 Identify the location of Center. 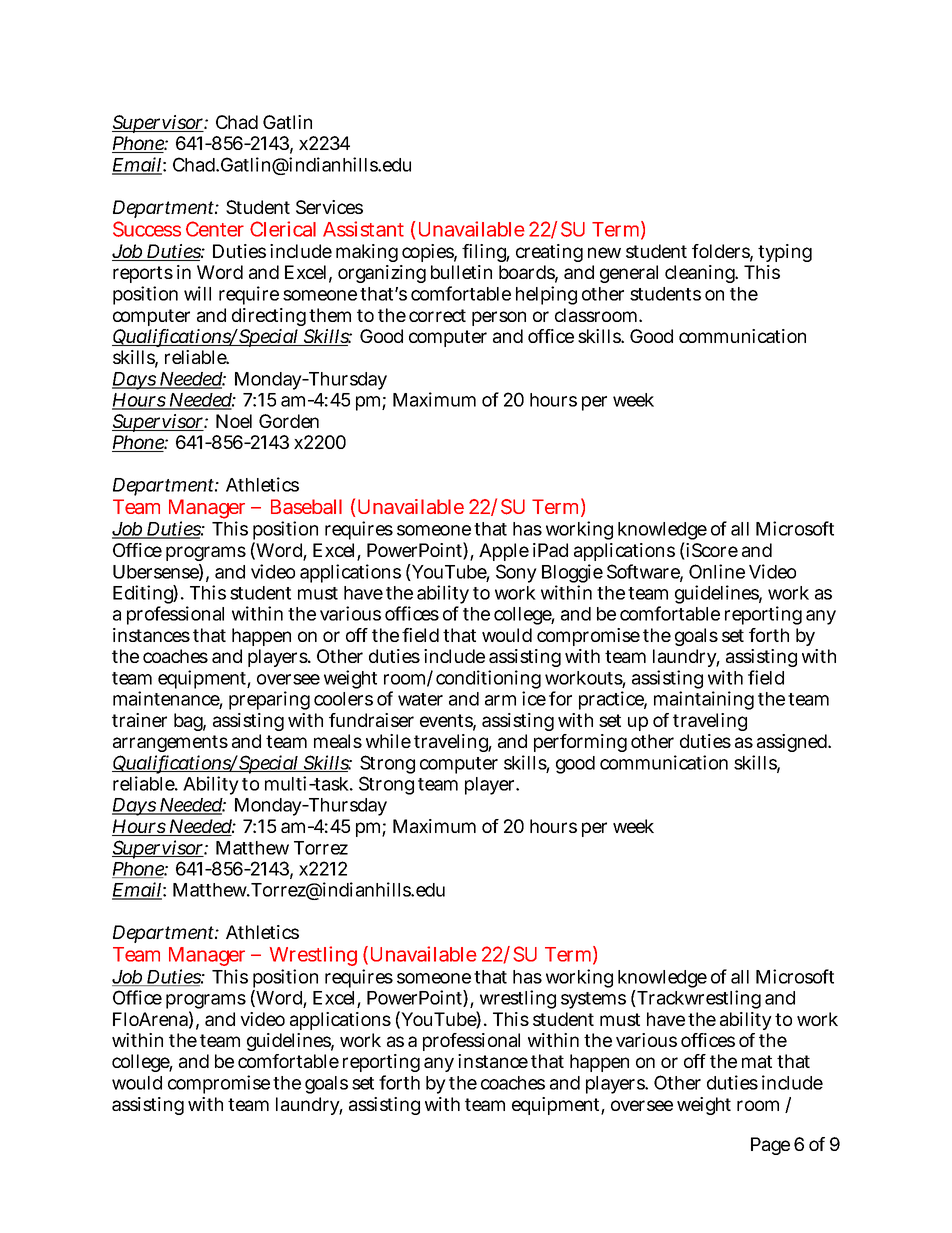
(215, 229).
